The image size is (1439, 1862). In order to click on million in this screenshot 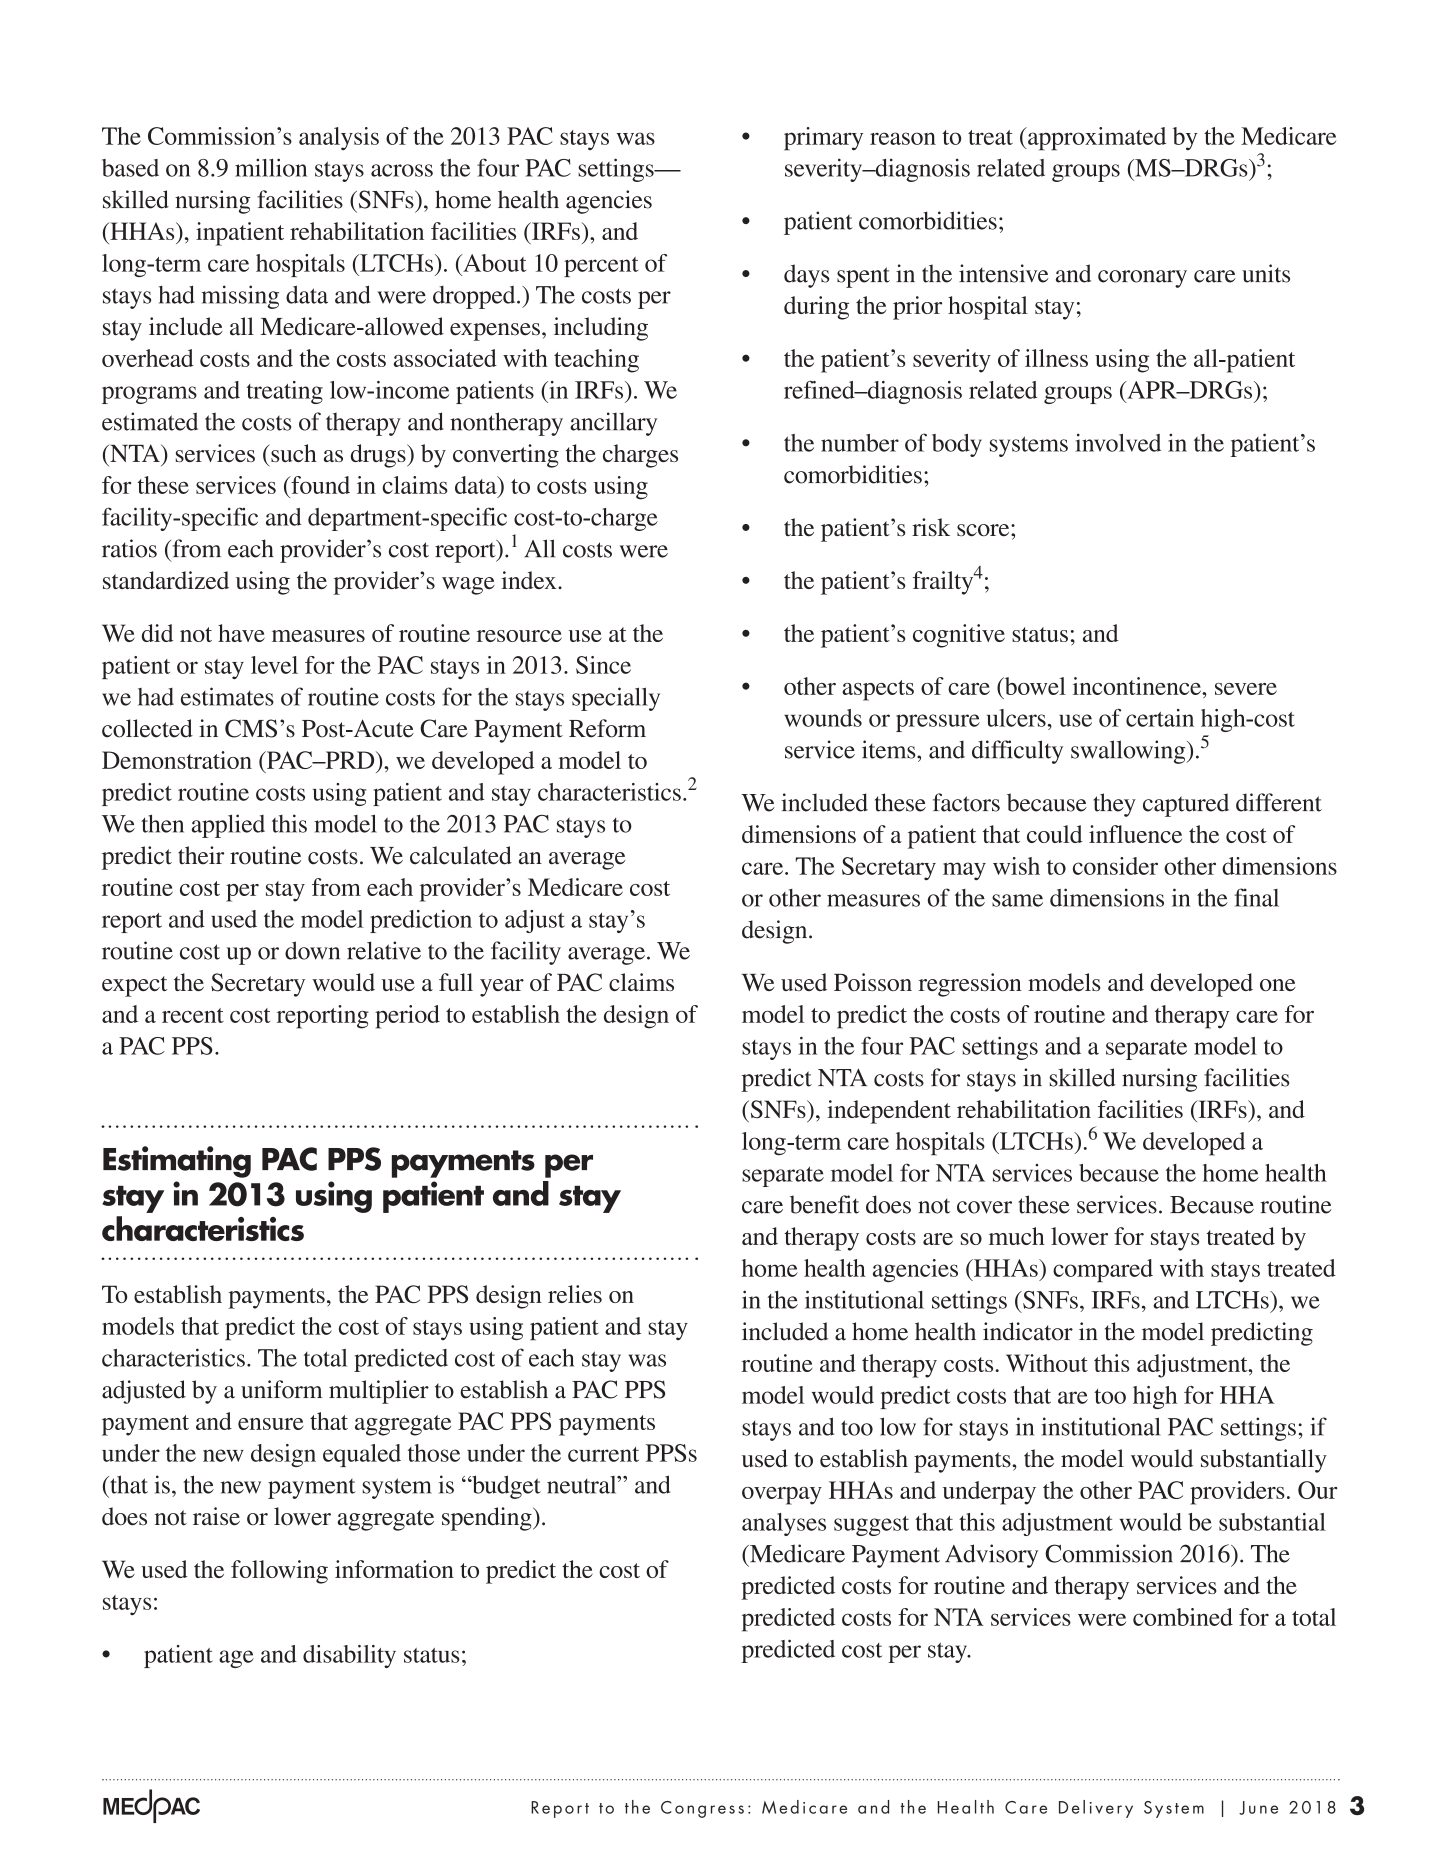, I will do `click(271, 167)`.
